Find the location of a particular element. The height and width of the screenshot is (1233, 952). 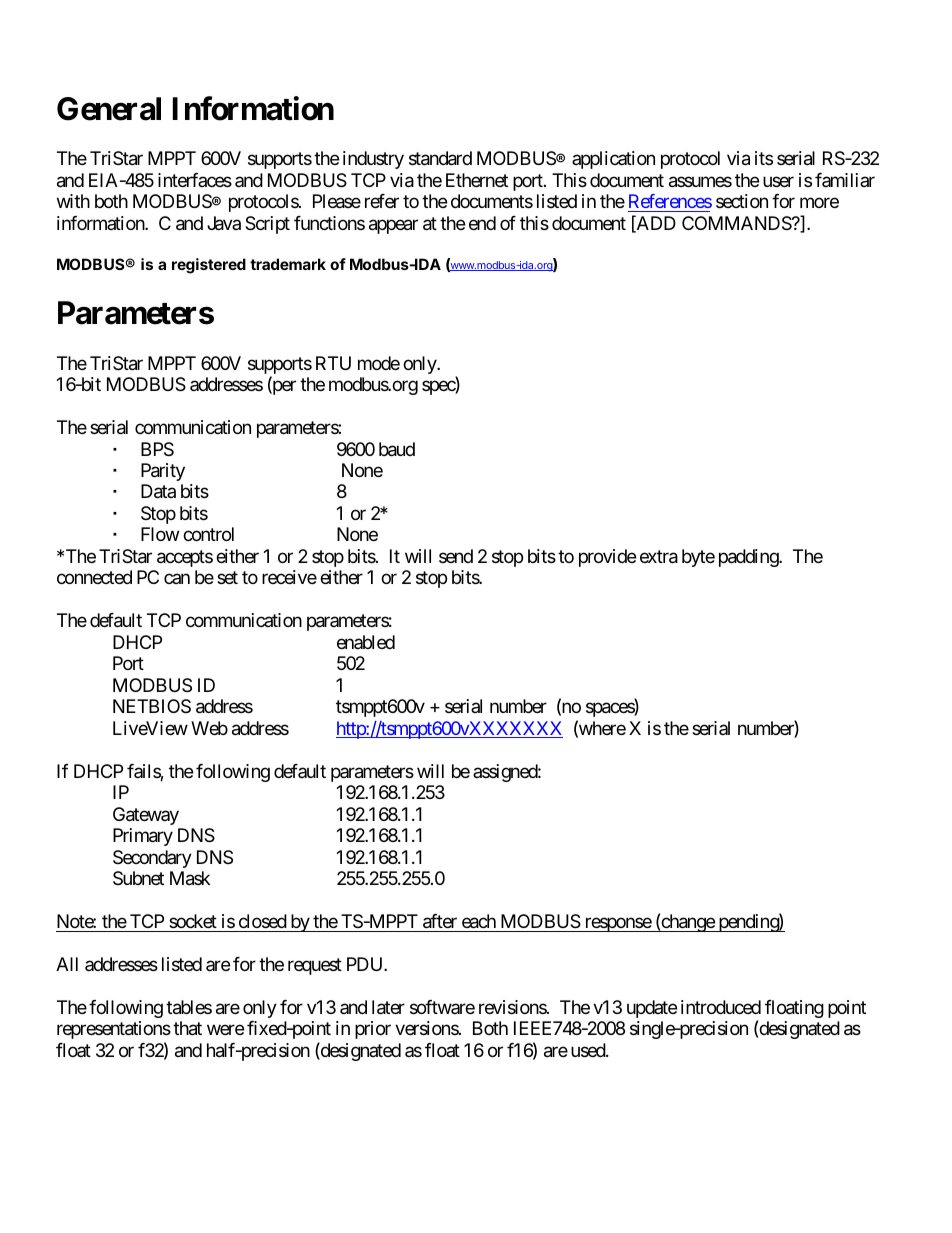

each is located at coordinates (479, 921).
